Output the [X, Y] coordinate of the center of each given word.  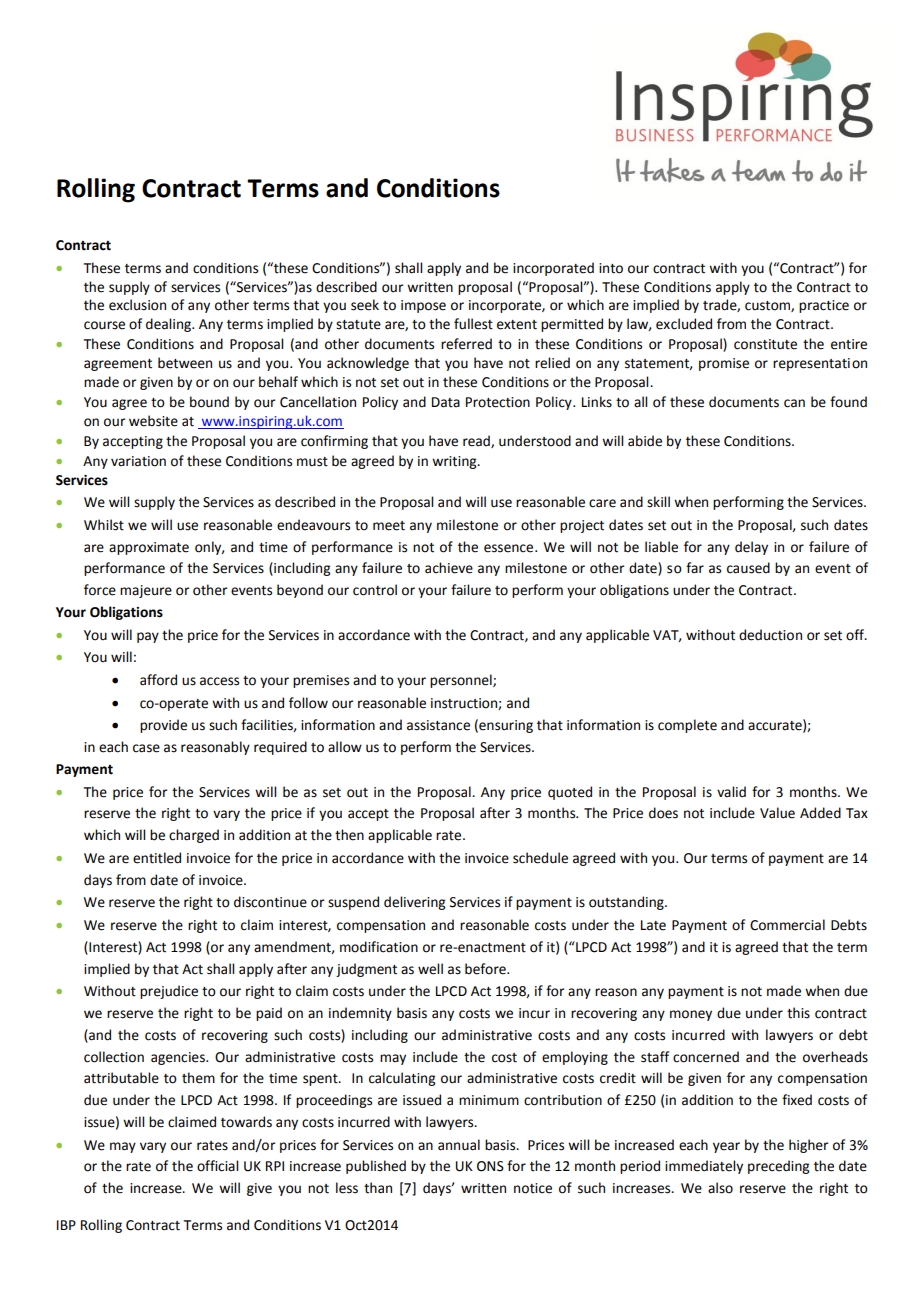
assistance [438, 725]
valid [731, 792]
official [217, 1166]
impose [423, 306]
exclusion [137, 305]
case [146, 748]
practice [824, 306]
